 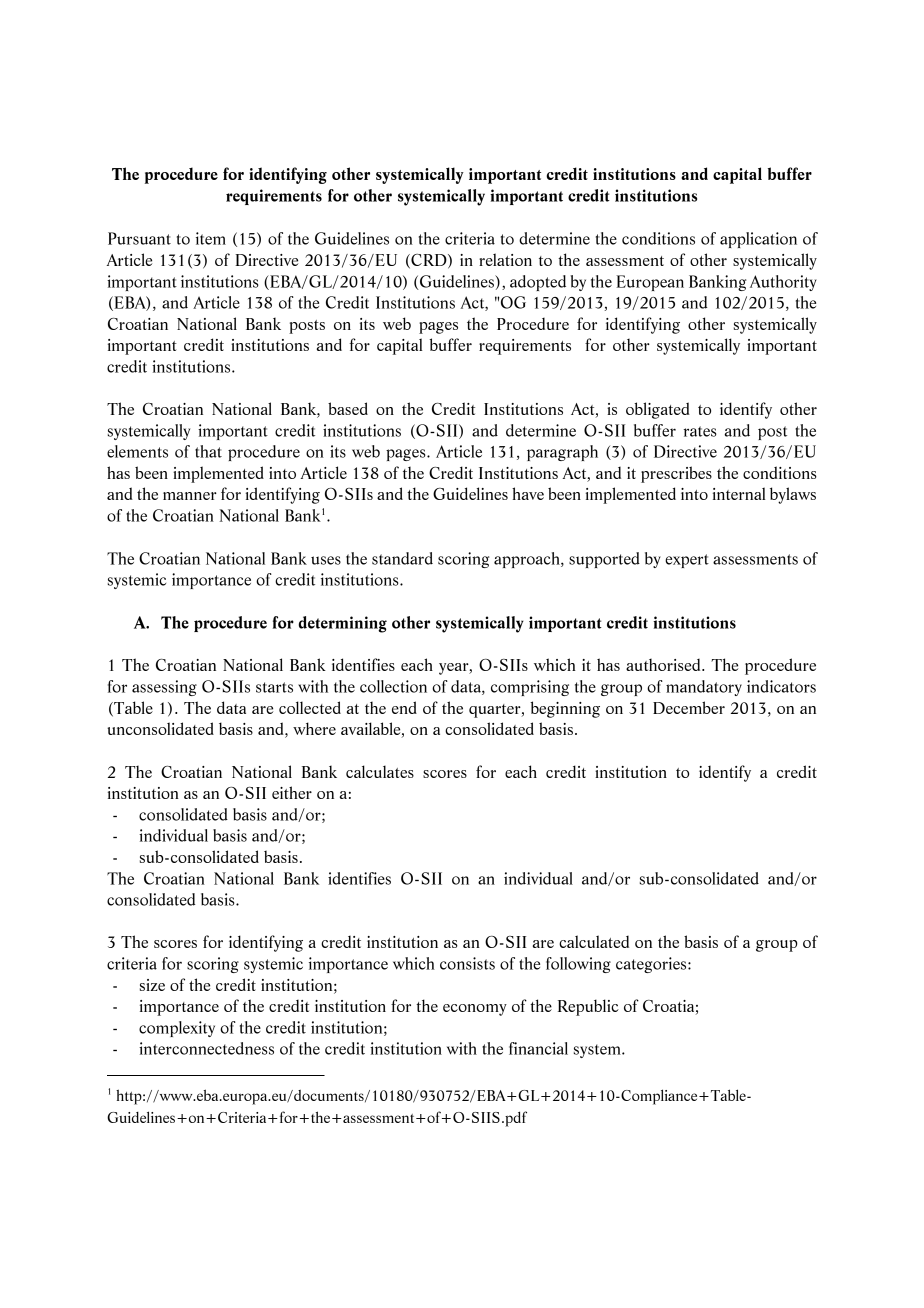 I want to click on relation, so click(x=505, y=259).
